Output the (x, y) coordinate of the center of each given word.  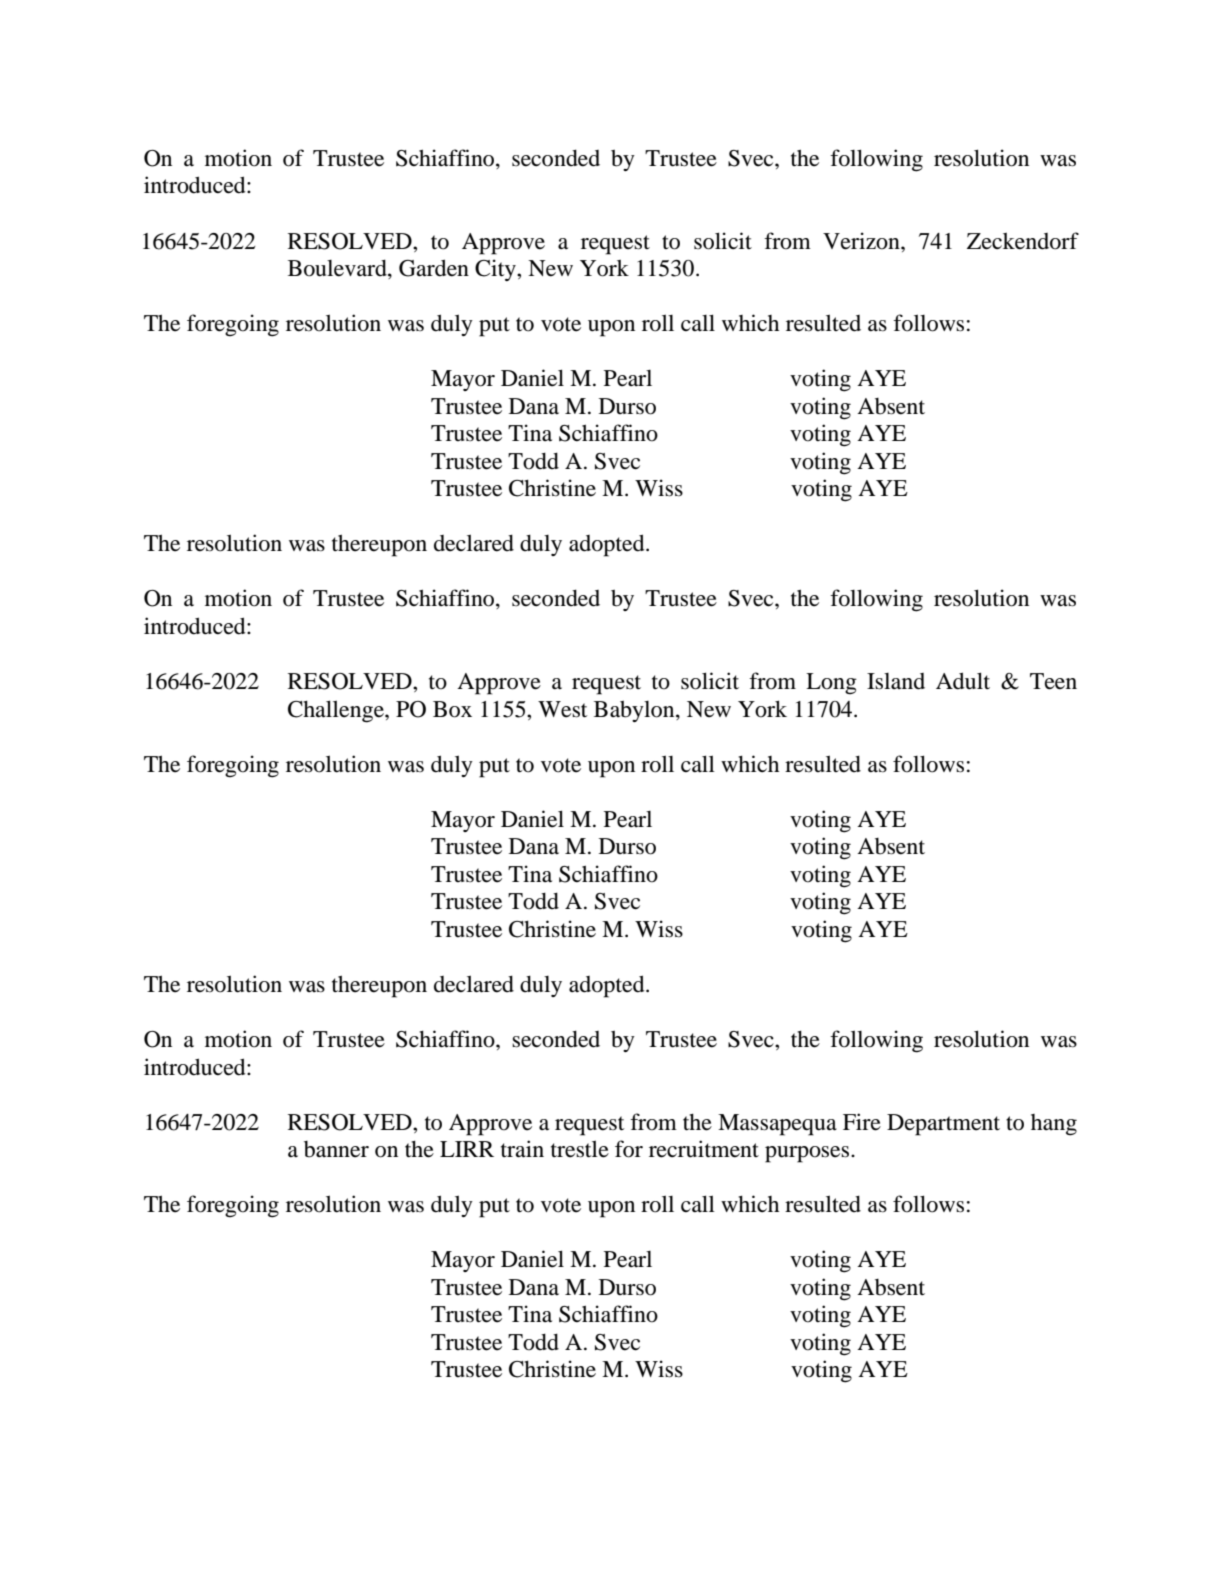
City (496, 270)
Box (452, 709)
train (522, 1149)
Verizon (862, 241)
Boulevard (338, 269)
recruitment (704, 1149)
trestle (580, 1149)
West (562, 709)
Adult (963, 681)
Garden (434, 268)
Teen (1053, 681)
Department (943, 1125)
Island (896, 681)
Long (831, 684)
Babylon (635, 711)
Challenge (337, 711)
